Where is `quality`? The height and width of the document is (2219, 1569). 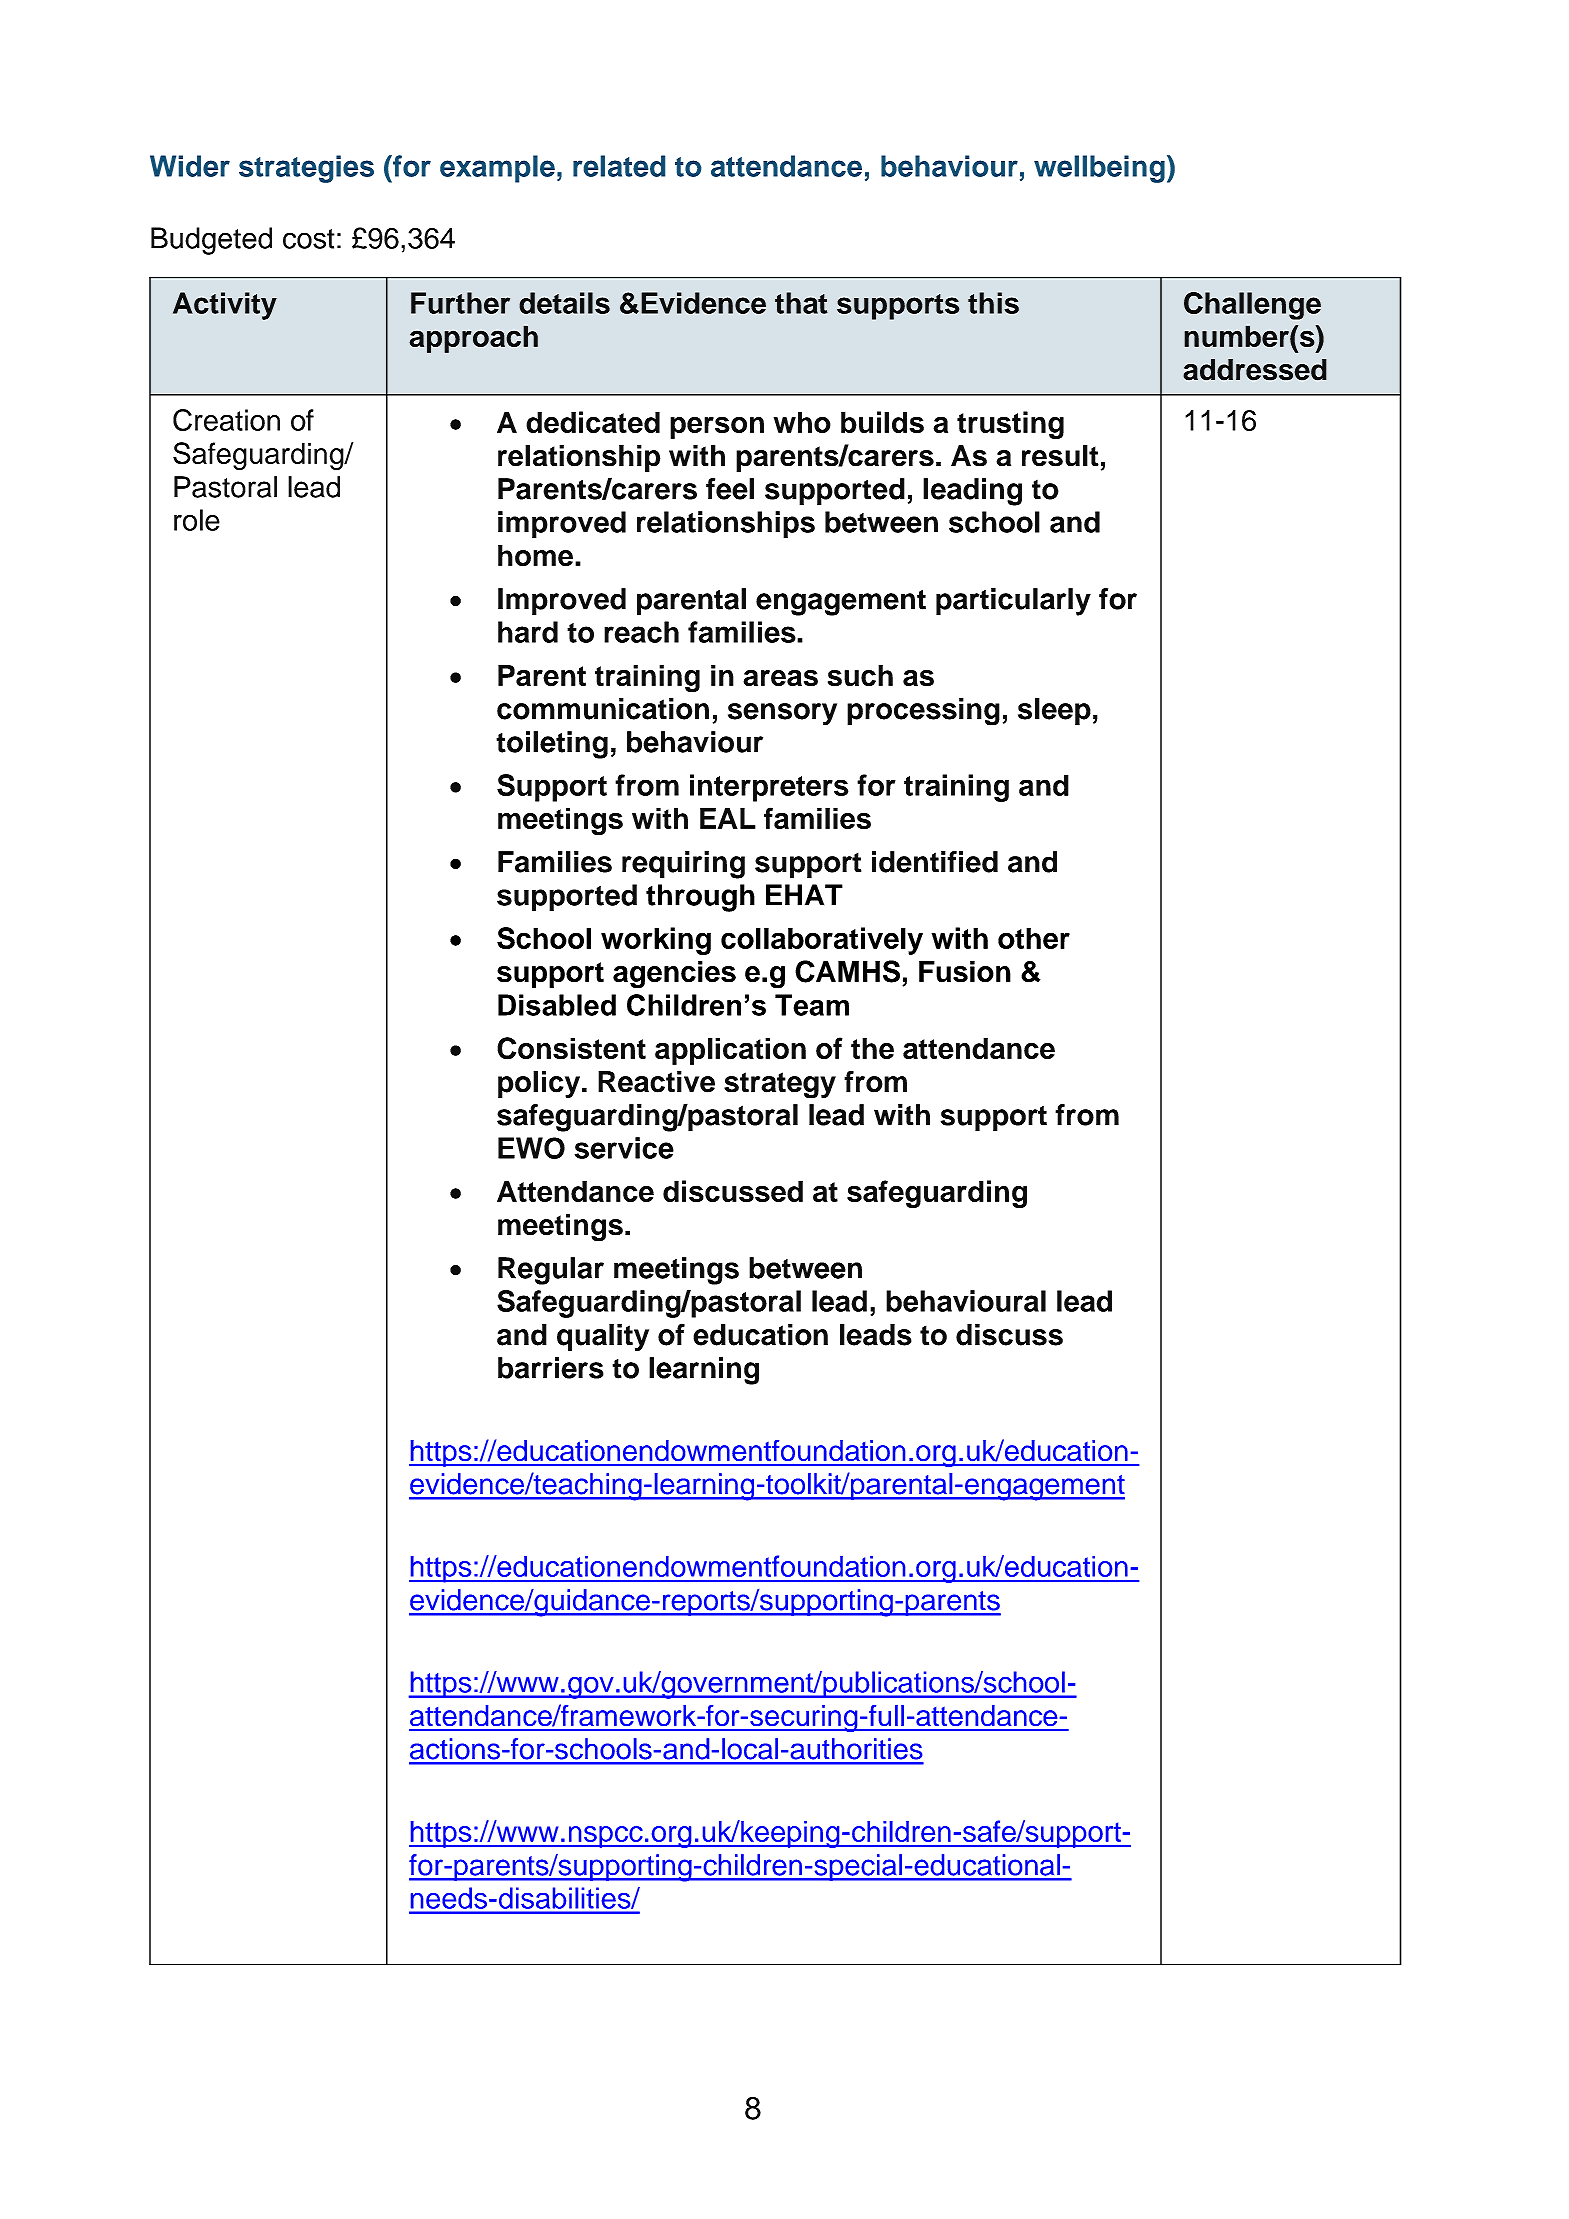 quality is located at coordinates (603, 1338).
